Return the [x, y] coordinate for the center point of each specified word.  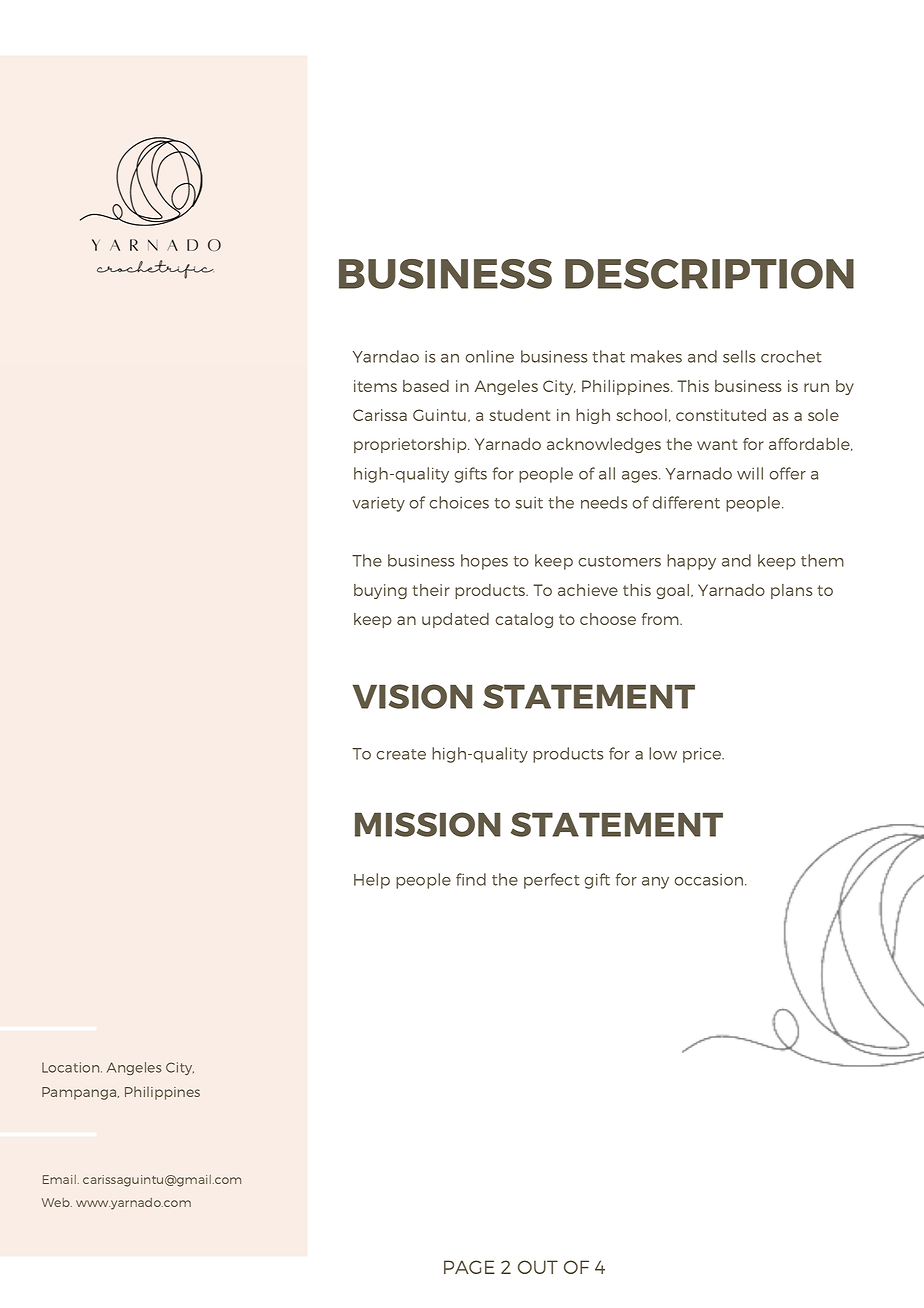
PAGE [469, 1267]
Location [72, 1067]
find [471, 879]
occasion [710, 880]
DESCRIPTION [709, 274]
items [375, 386]
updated [455, 620]
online [489, 356]
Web [57, 1202]
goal [672, 591]
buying [380, 591]
